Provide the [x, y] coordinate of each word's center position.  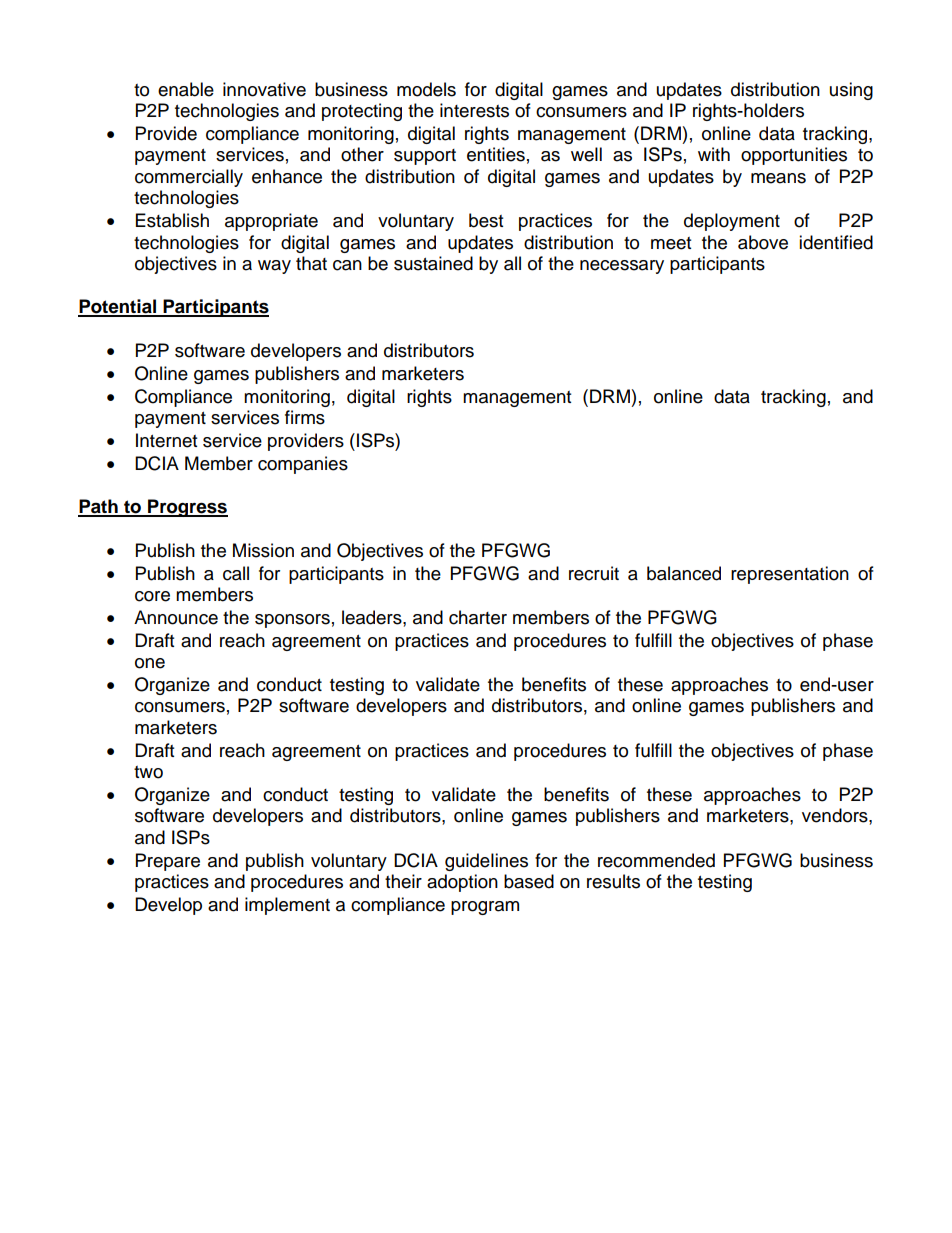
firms [305, 417]
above [763, 242]
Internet [166, 440]
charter [478, 617]
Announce [176, 617]
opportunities [794, 156]
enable [186, 89]
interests [474, 110]
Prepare [168, 862]
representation [790, 575]
